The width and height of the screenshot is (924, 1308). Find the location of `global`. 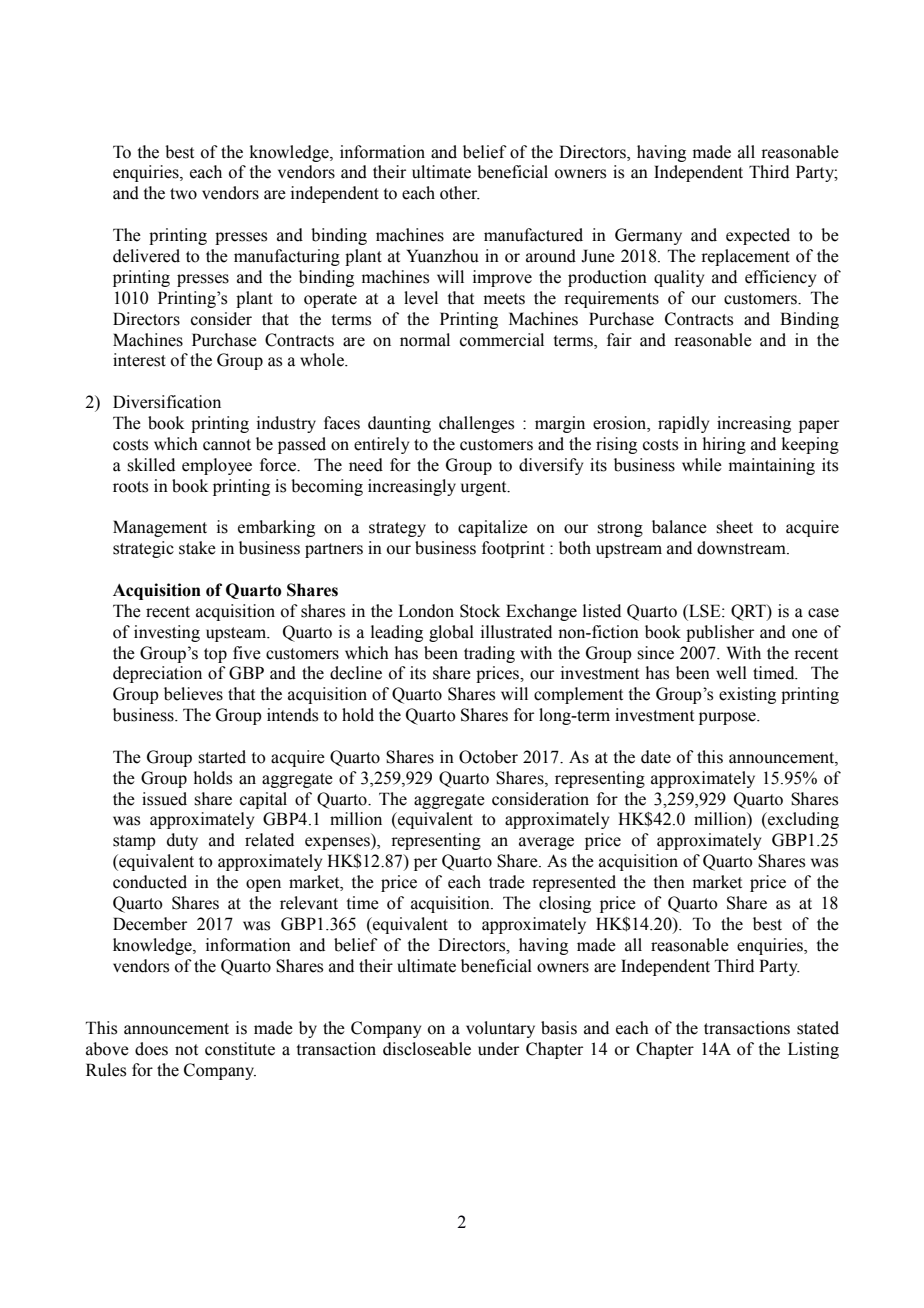

global is located at coordinates (451, 633).
